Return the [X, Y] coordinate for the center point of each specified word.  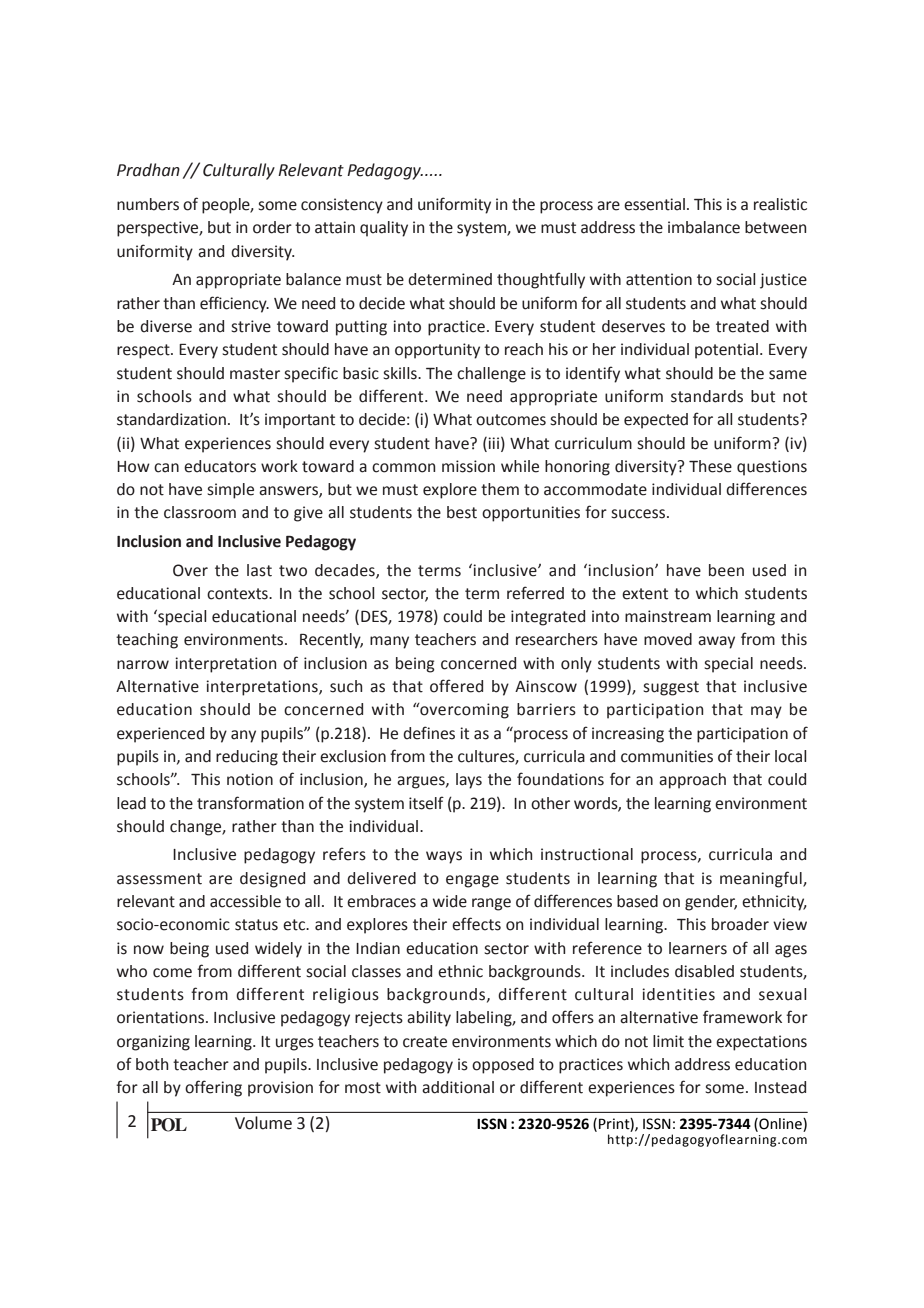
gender [711, 903]
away [716, 642]
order [272, 227]
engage [472, 881]
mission [468, 466]
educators [220, 466]
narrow [143, 665]
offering [213, 1088]
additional [458, 1087]
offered [456, 686]
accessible [245, 901]
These [710, 466]
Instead [780, 1087]
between [775, 227]
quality [384, 229]
